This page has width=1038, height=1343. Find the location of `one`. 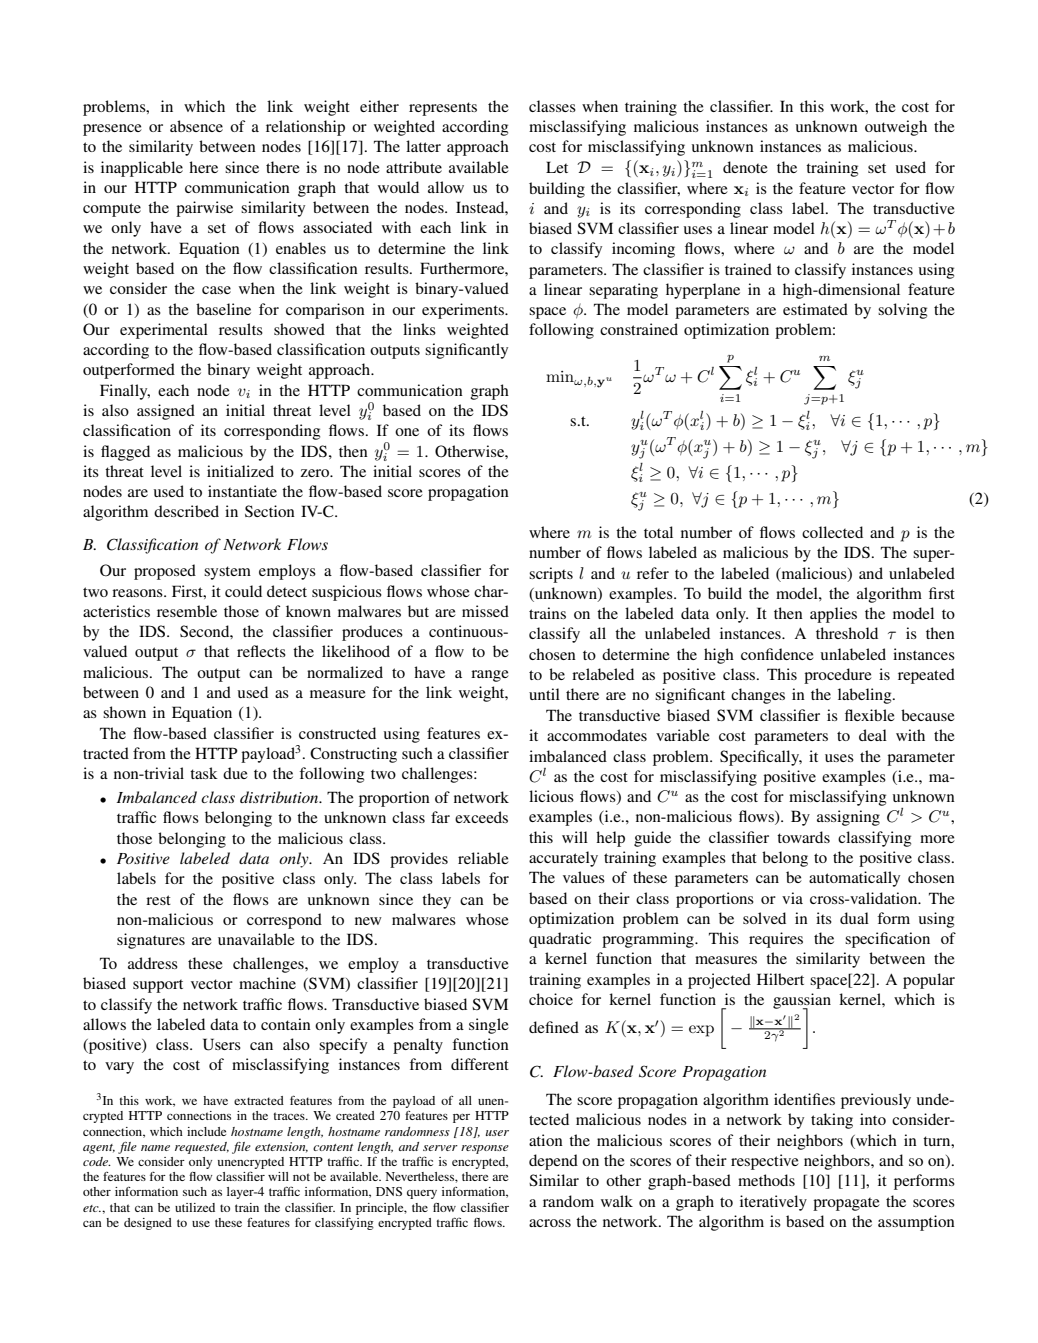

one is located at coordinates (407, 432).
